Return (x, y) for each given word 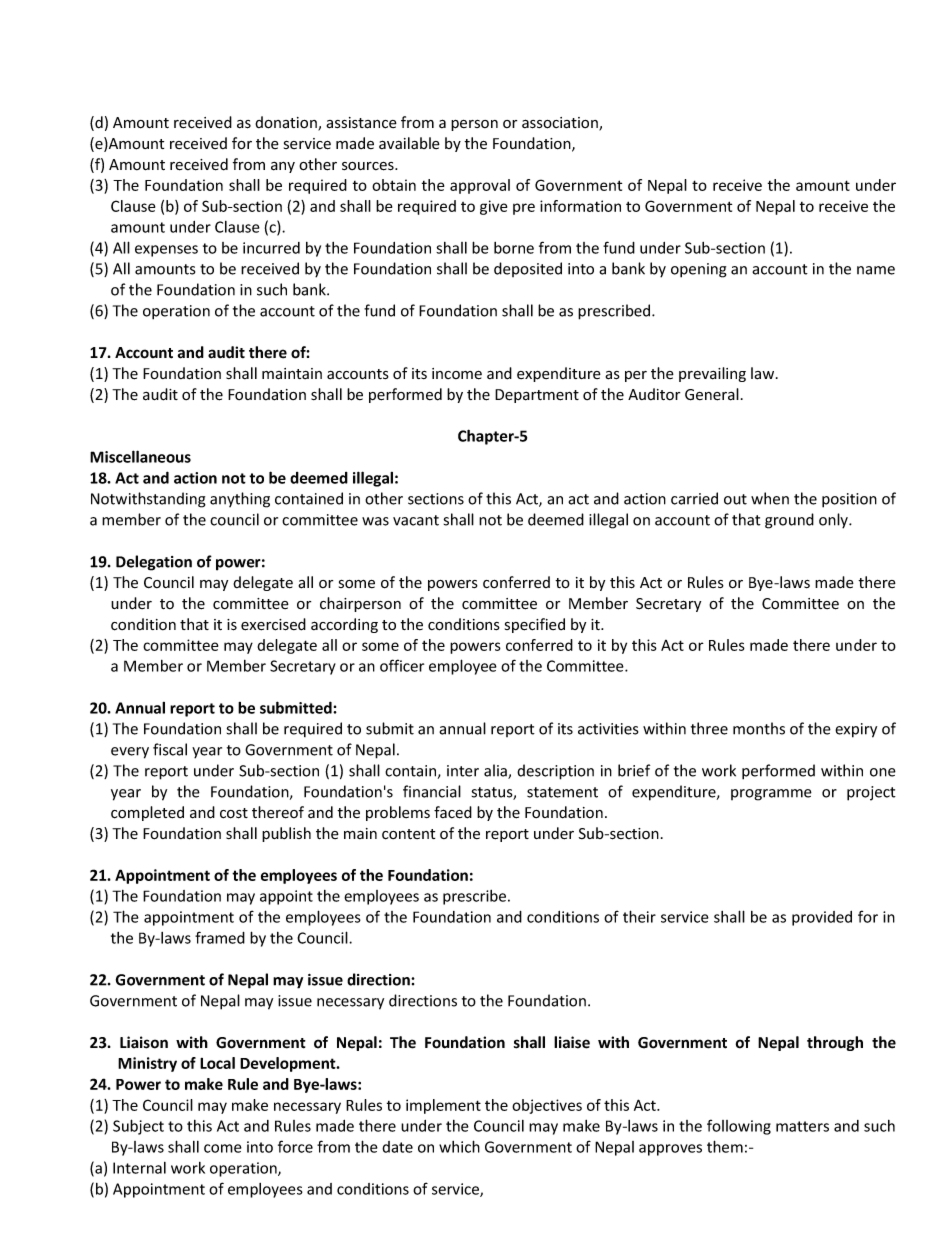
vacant (416, 520)
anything (240, 500)
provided (822, 918)
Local (217, 1063)
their (639, 916)
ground (789, 521)
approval (480, 186)
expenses (166, 251)
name (876, 270)
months (759, 728)
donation (287, 123)
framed (220, 937)
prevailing (712, 374)
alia (496, 771)
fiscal (170, 749)
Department (537, 396)
